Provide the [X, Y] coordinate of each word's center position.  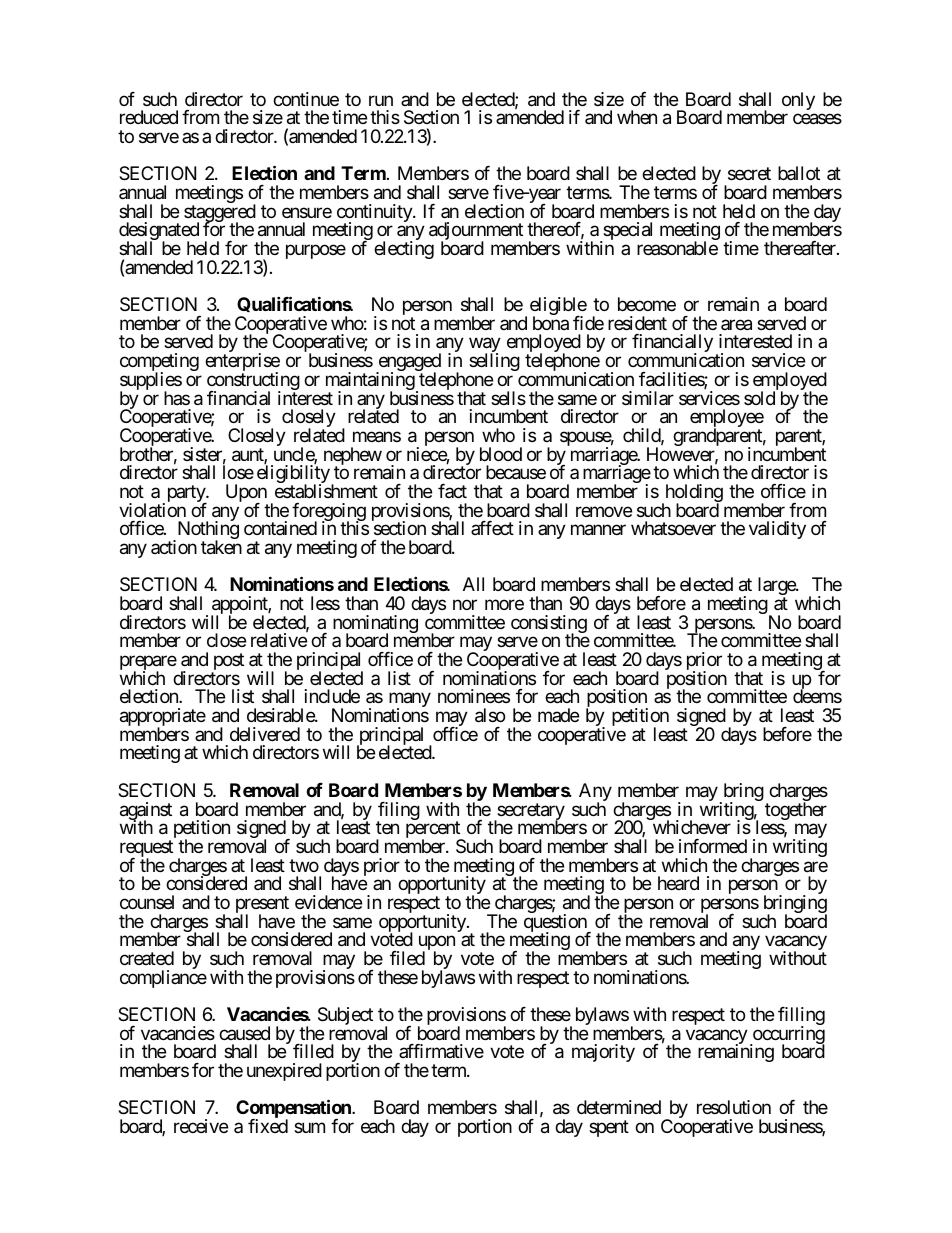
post [228, 663]
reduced [149, 117]
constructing [253, 382]
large [777, 587]
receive [201, 1126]
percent [434, 831]
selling [494, 362]
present [262, 906]
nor [465, 604]
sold [759, 398]
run [381, 100]
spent [609, 1128]
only [798, 101]
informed [713, 846]
